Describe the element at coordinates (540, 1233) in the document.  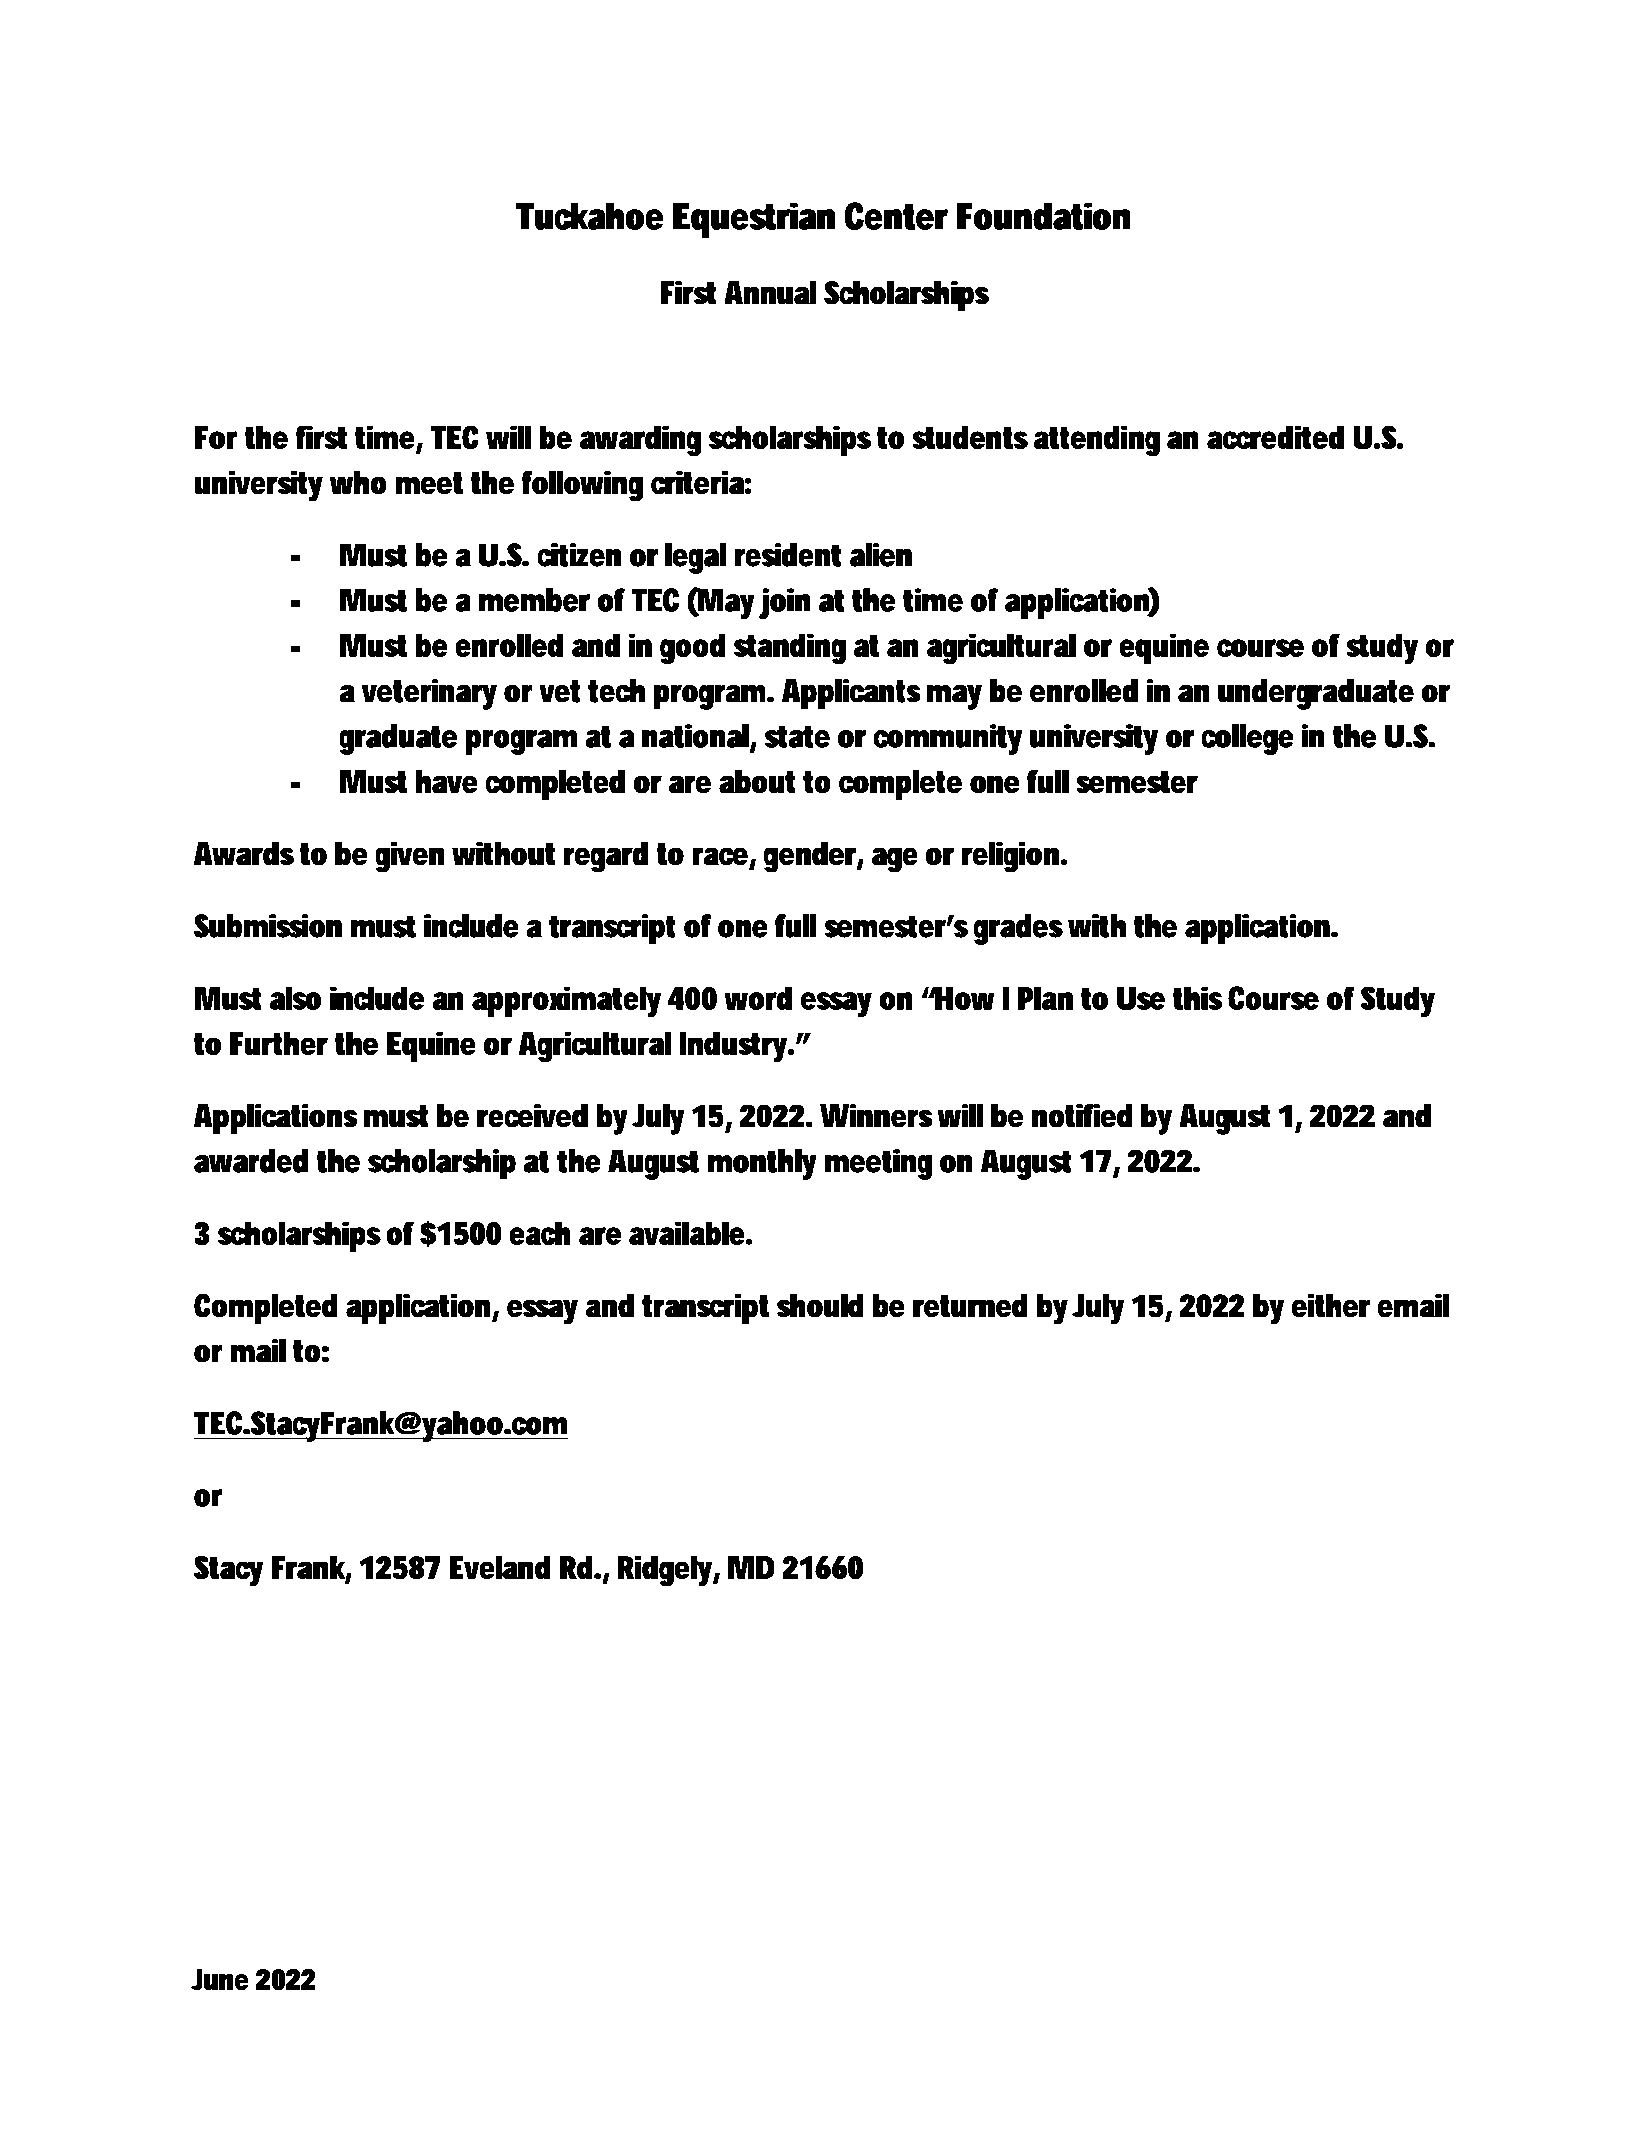
I see `each` at that location.
